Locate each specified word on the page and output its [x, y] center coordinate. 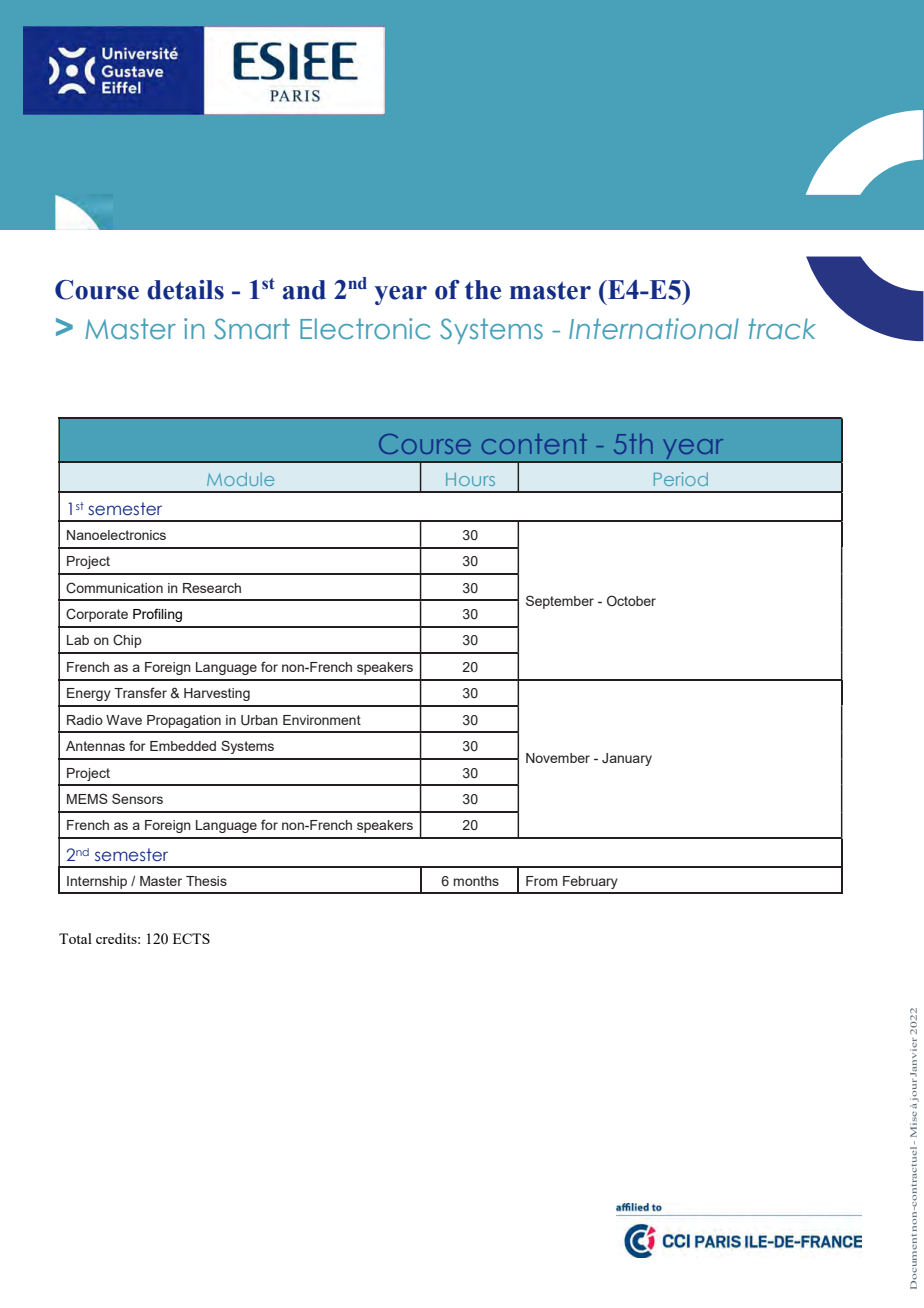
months [476, 881]
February [590, 882]
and [304, 290]
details [185, 290]
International [654, 329]
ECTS [191, 938]
